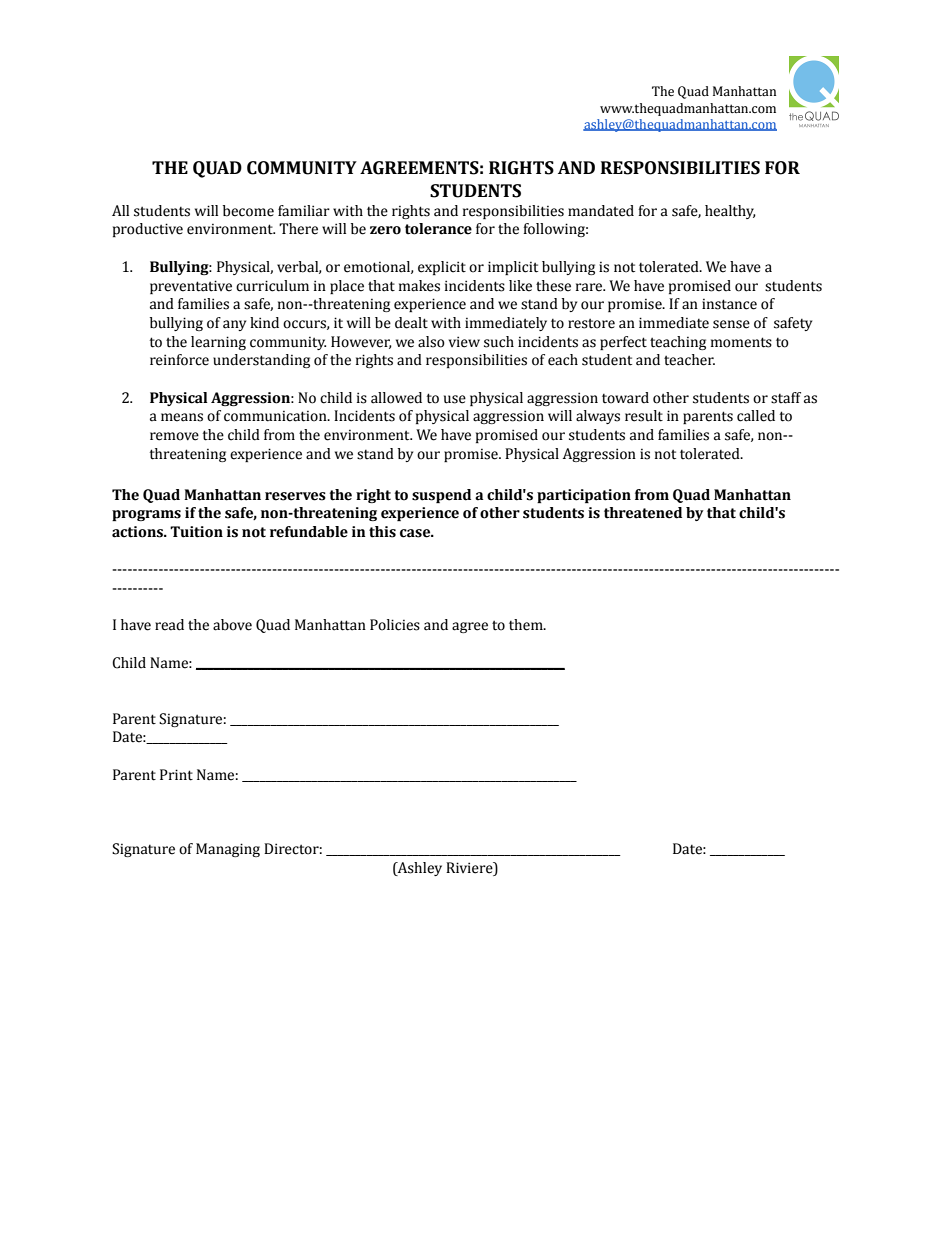 The image size is (952, 1233). What do you see at coordinates (438, 229) in the page?
I see `tolerance` at bounding box center [438, 229].
